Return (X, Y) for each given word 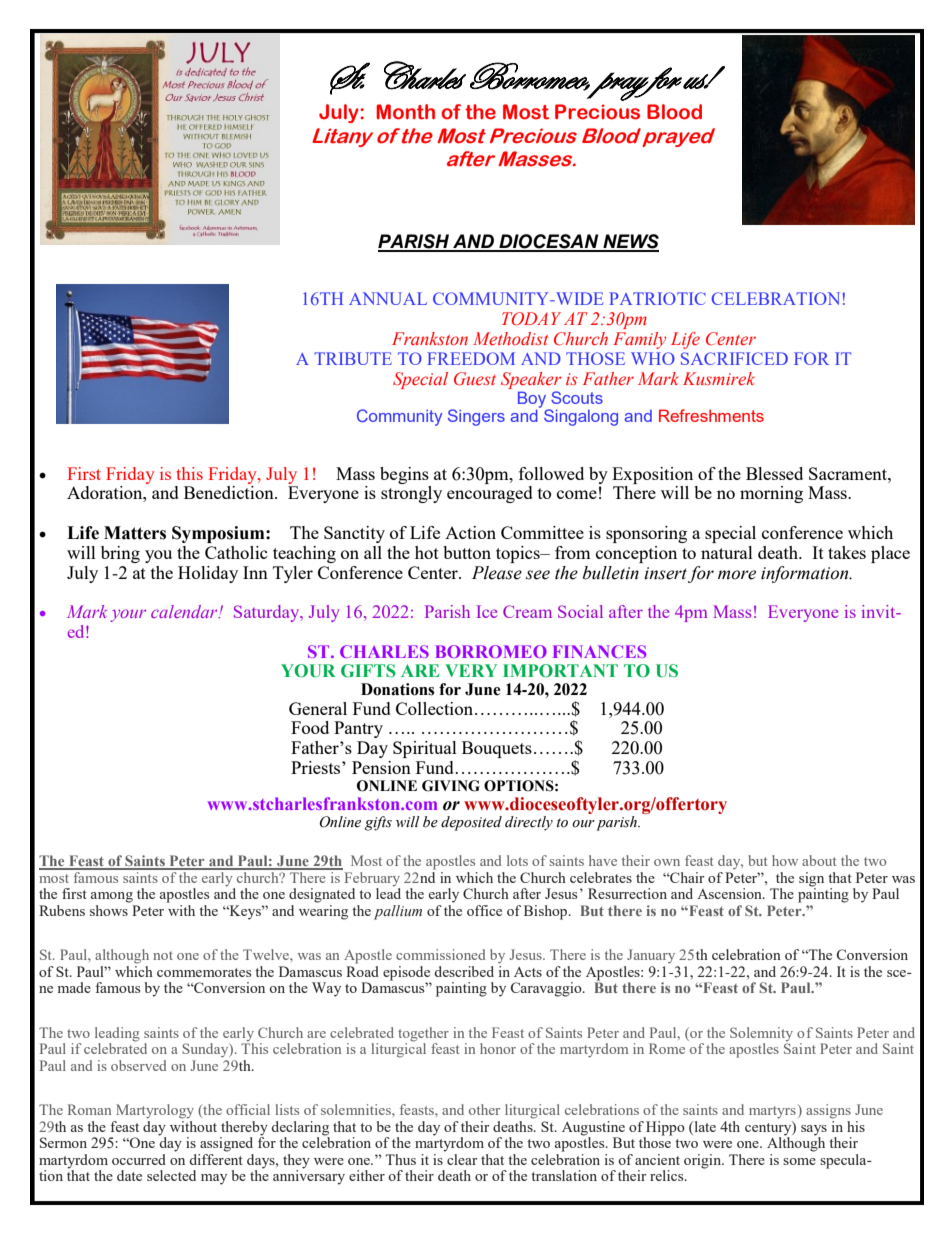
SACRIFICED (734, 358)
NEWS (630, 242)
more (737, 575)
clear (461, 1158)
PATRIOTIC (657, 298)
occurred (139, 1159)
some (799, 1161)
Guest (475, 379)
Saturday (268, 613)
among (112, 897)
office (484, 910)
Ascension (730, 893)
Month (405, 112)
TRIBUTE (353, 358)
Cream (527, 611)
